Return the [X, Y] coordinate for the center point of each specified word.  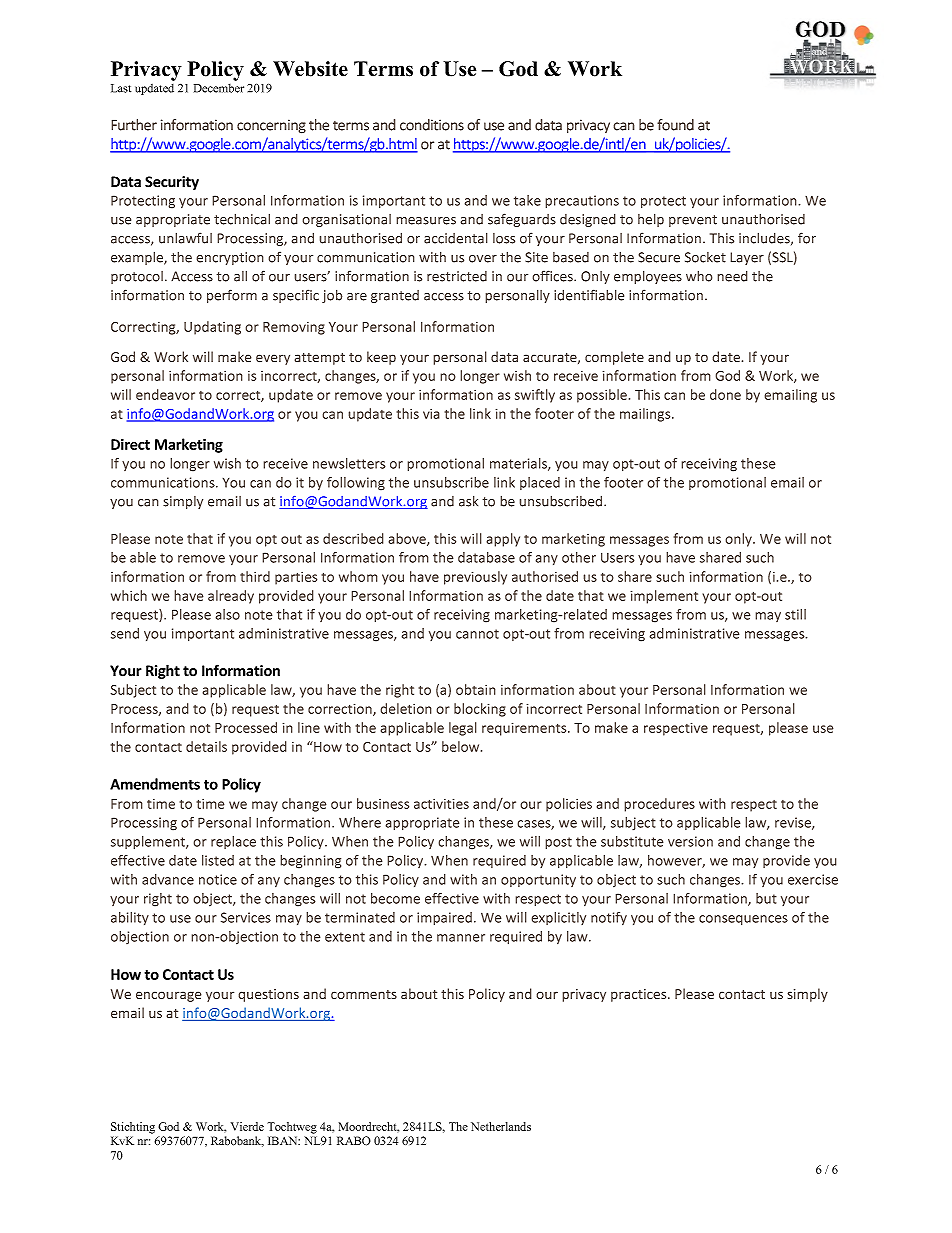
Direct [130, 444]
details [206, 746]
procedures [659, 805]
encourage [169, 996]
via [431, 413]
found [675, 125]
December [219, 88]
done [725, 394]
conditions [432, 125]
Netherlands [501, 1126]
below [462, 746]
